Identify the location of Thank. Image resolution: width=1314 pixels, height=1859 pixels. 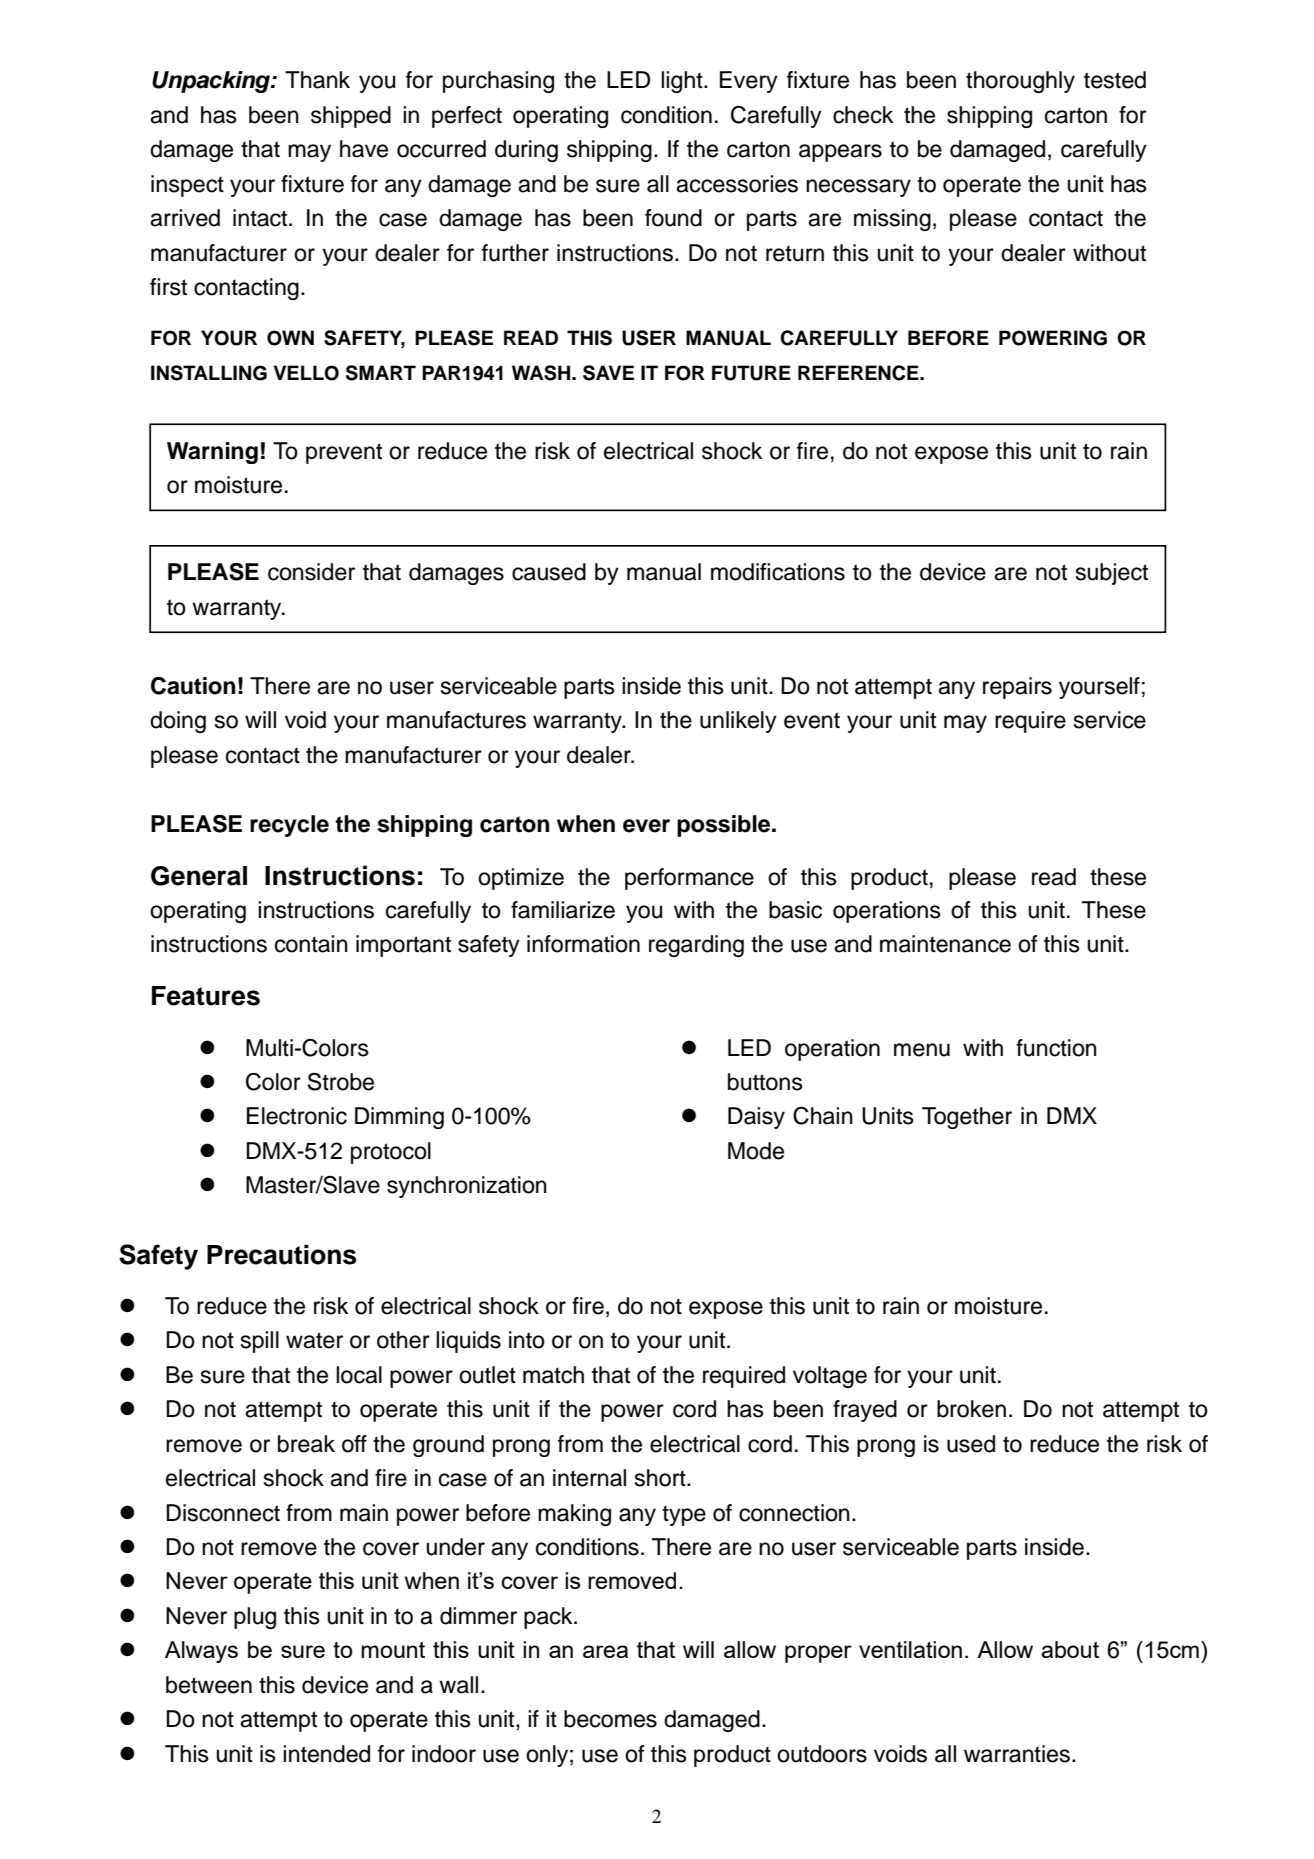
(317, 80).
